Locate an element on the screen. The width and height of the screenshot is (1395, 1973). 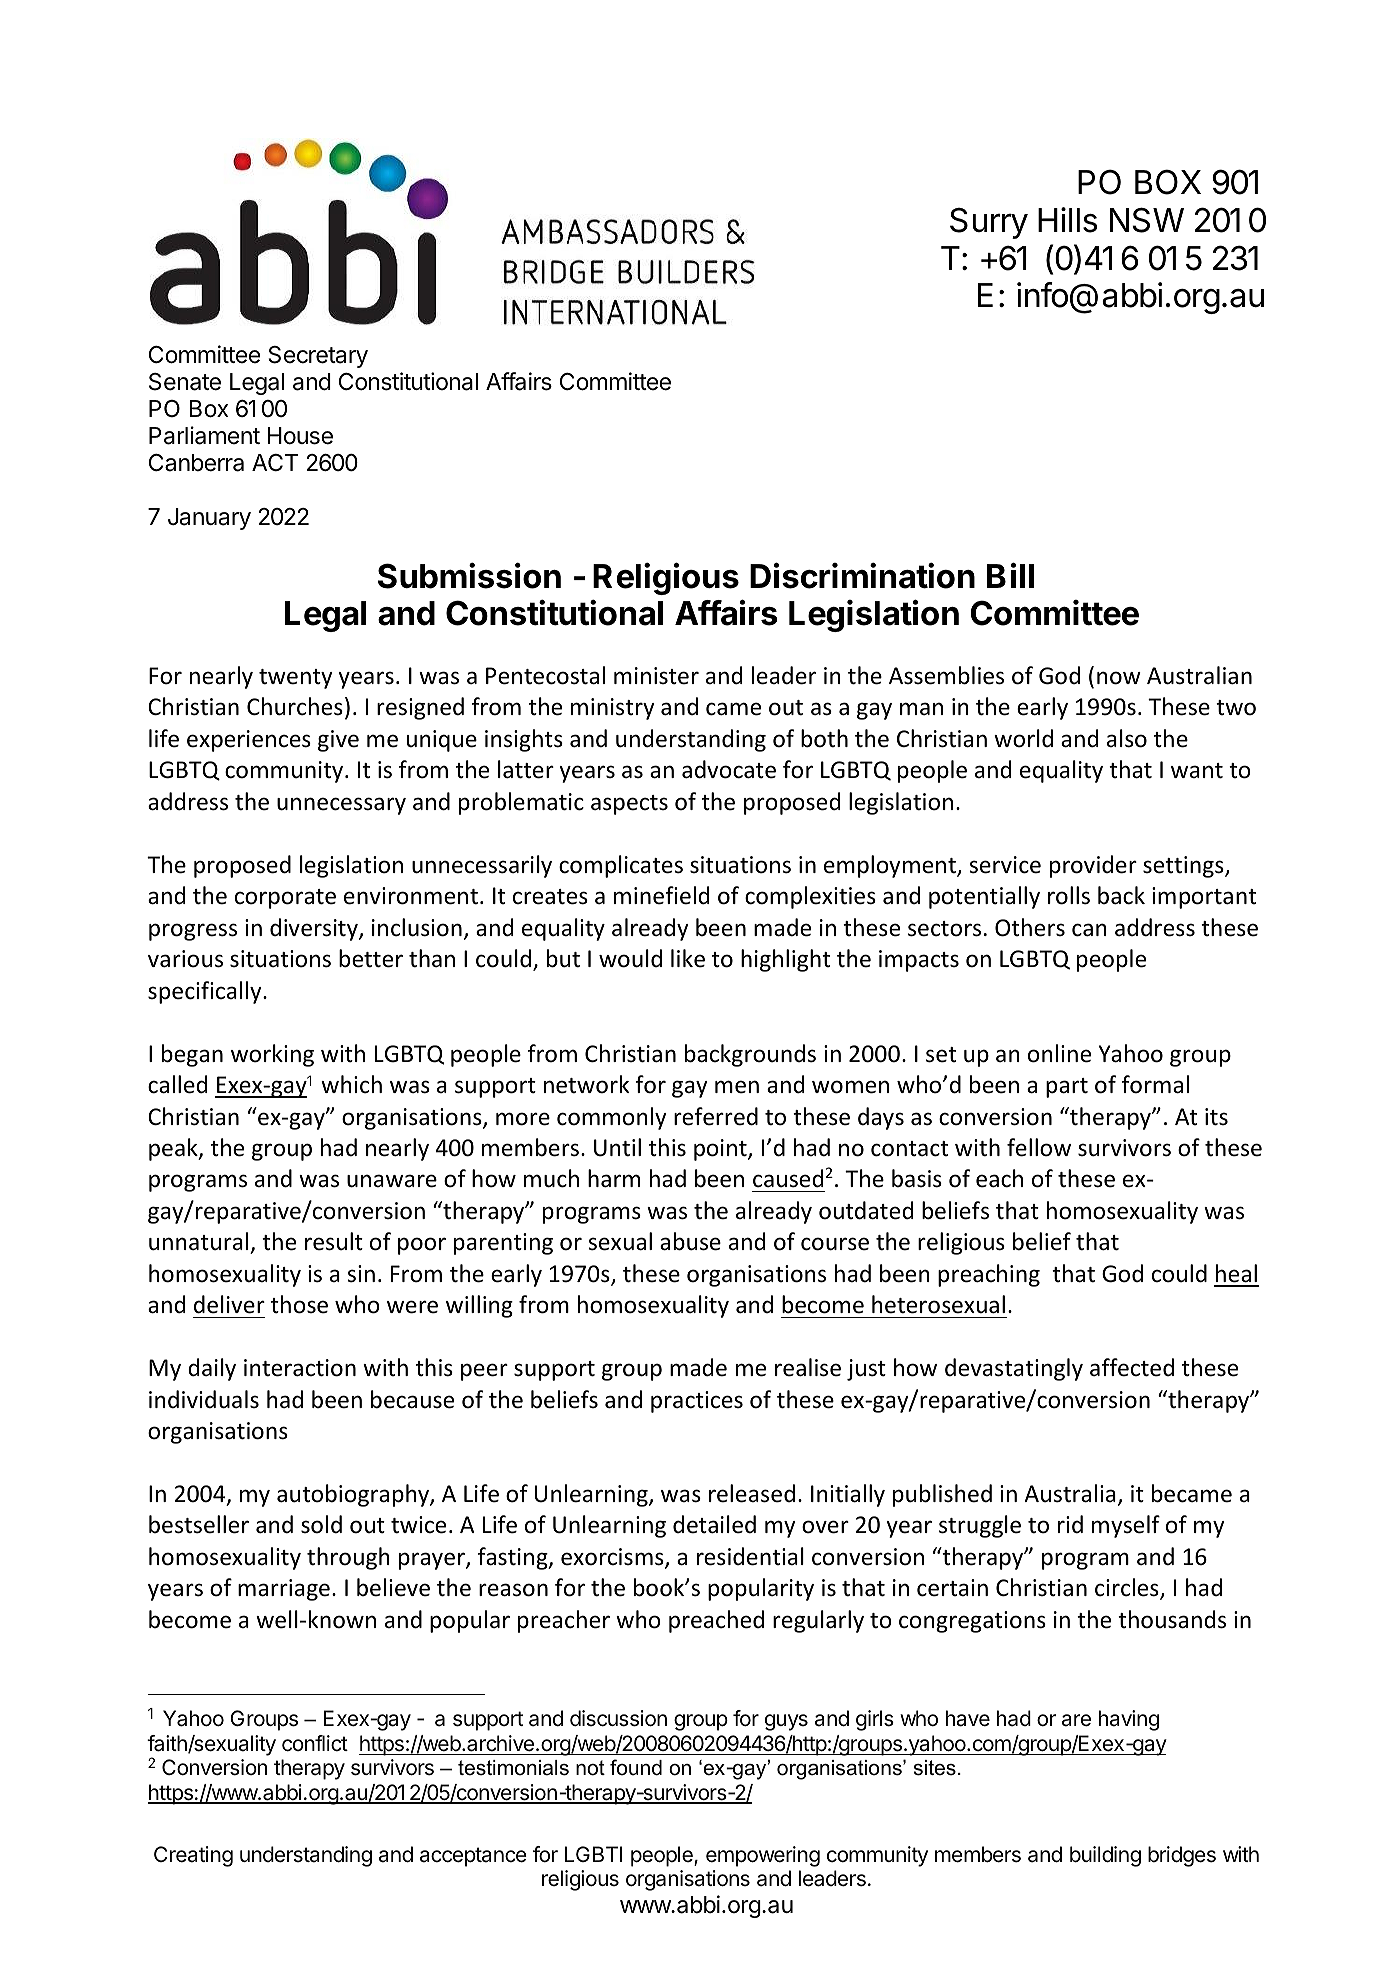
found is located at coordinates (636, 1767).
